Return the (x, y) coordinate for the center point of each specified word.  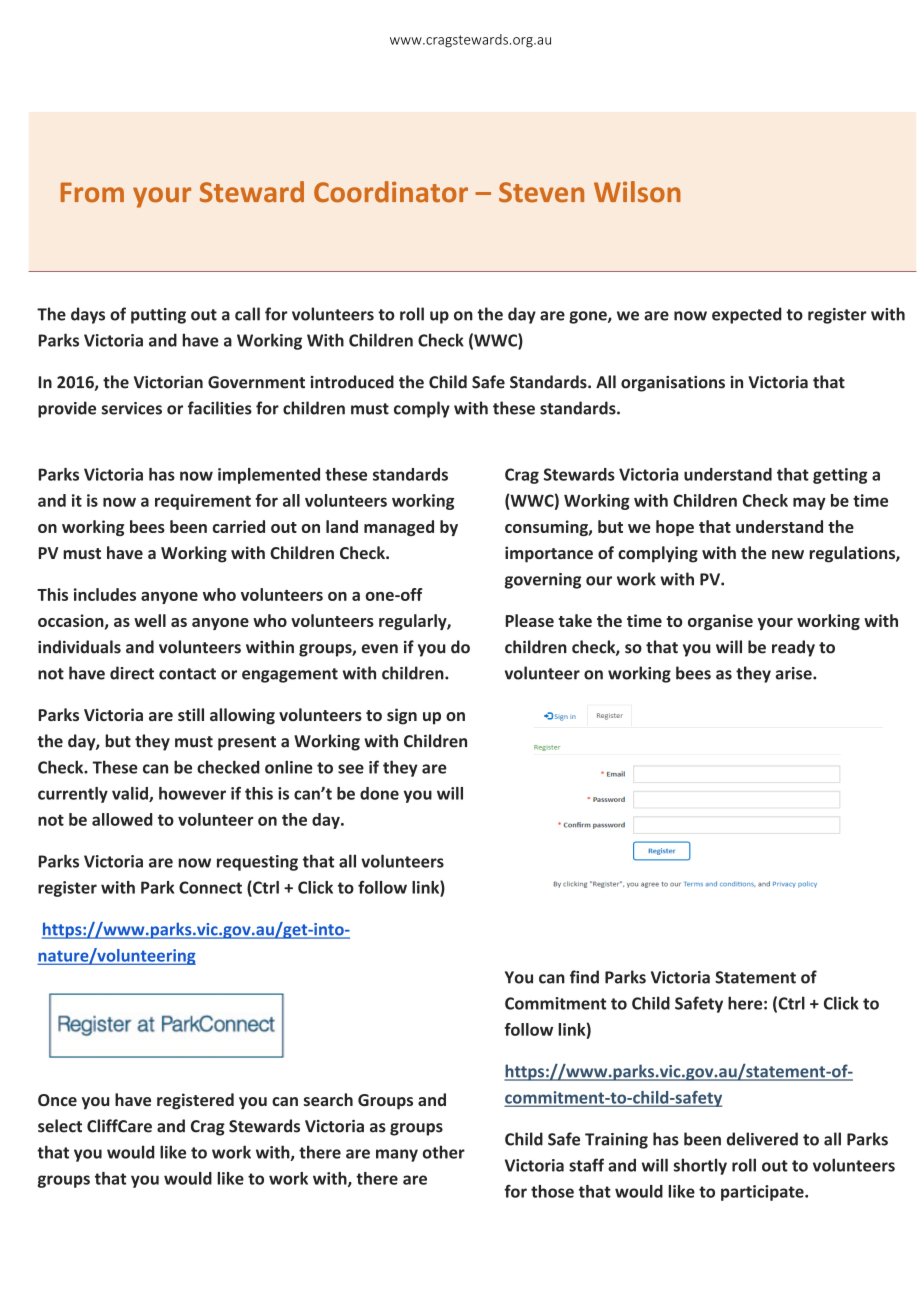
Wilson (637, 192)
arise (795, 673)
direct (132, 673)
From (92, 192)
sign (402, 716)
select (60, 1126)
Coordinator (391, 192)
